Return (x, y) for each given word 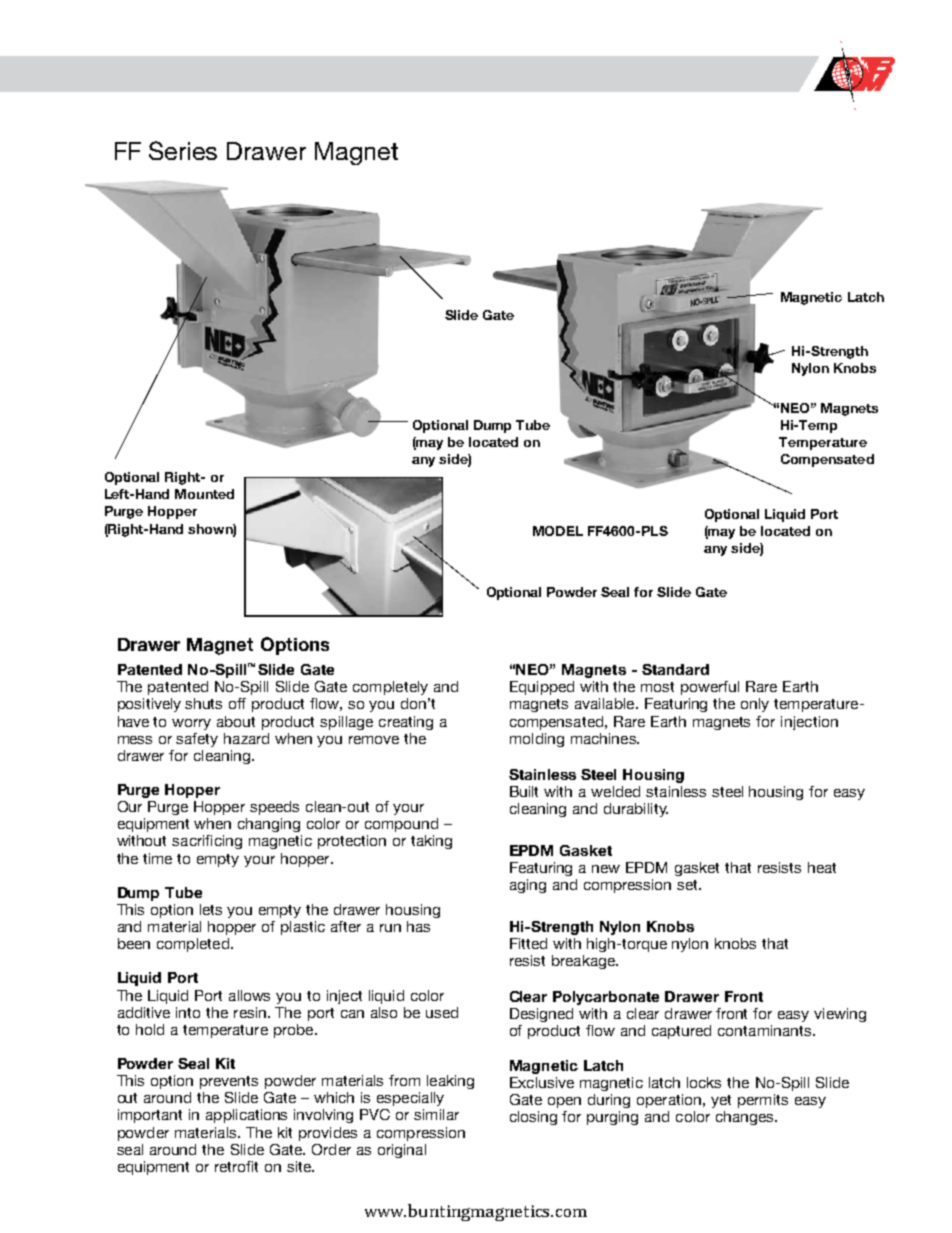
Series (183, 150)
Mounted (204, 494)
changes (746, 1118)
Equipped (542, 688)
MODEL (558, 531)
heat (822, 867)
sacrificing (207, 842)
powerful (710, 688)
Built (524, 791)
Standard (675, 669)
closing (533, 1118)
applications (246, 1116)
